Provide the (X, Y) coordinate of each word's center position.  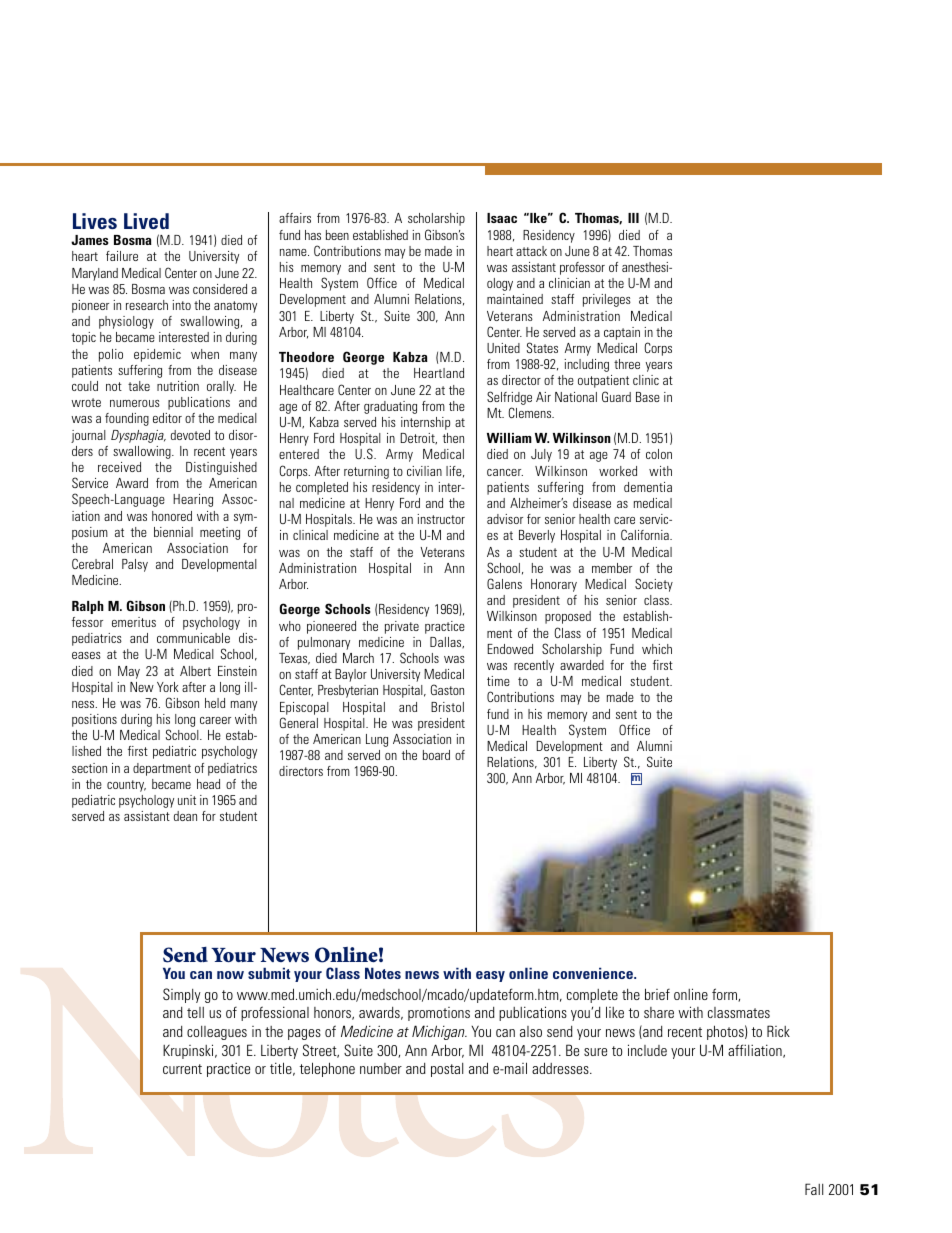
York (168, 687)
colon (659, 454)
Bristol (447, 707)
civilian (424, 471)
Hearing (193, 500)
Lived (146, 221)
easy (490, 976)
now (230, 975)
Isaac (502, 218)
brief (657, 994)
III (633, 218)
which (657, 649)
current (182, 1069)
